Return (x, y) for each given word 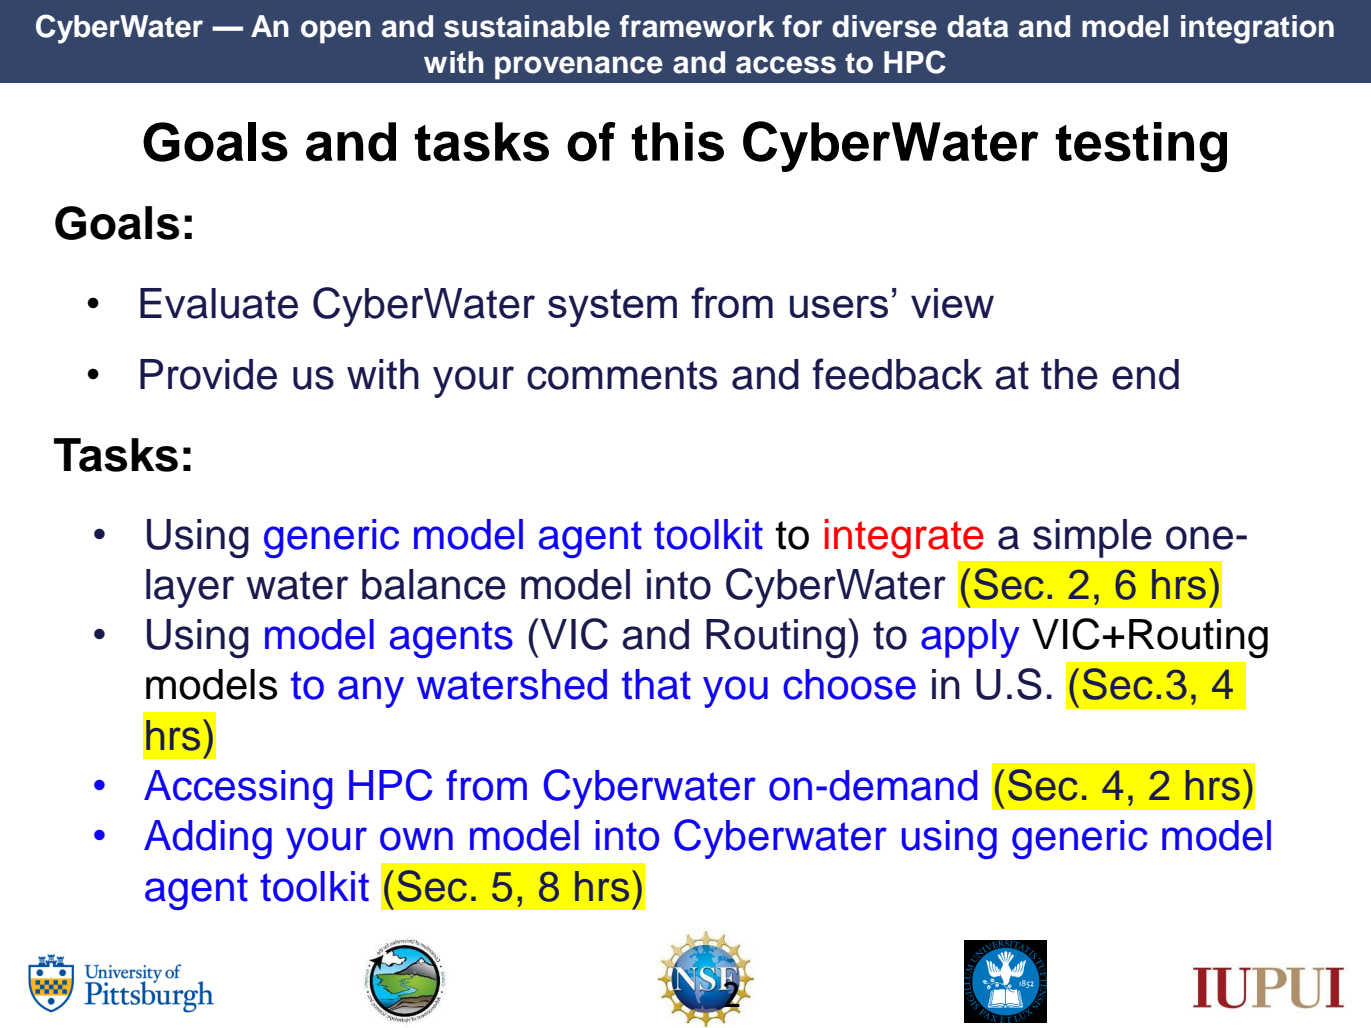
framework (697, 26)
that (656, 684)
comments (622, 375)
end (1145, 374)
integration (1257, 29)
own (416, 839)
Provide (208, 374)
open (336, 32)
